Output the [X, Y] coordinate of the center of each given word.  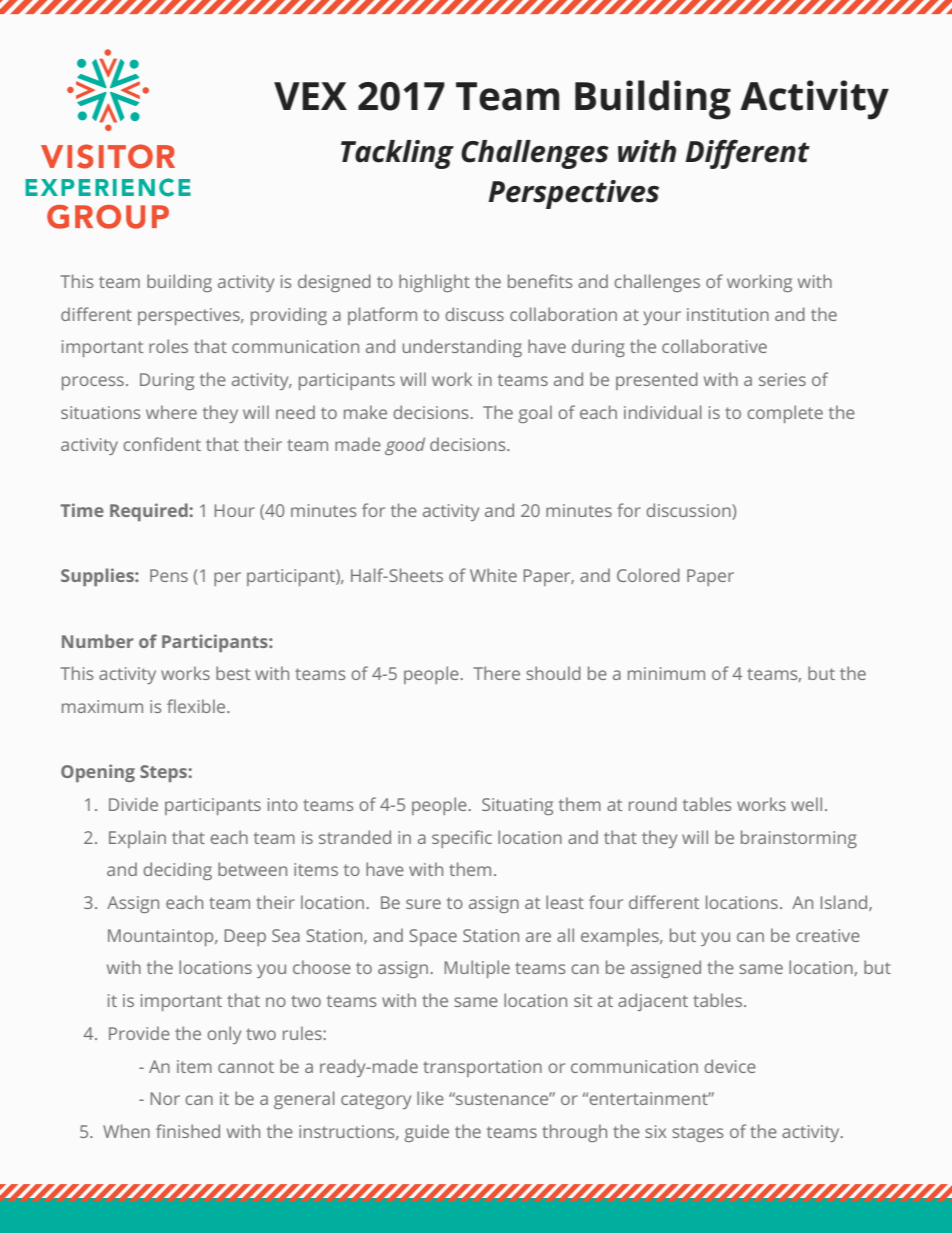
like [430, 1098]
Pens [169, 575]
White [493, 575]
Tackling [397, 154]
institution [728, 314]
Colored [648, 575]
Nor [165, 1098]
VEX [310, 96]
